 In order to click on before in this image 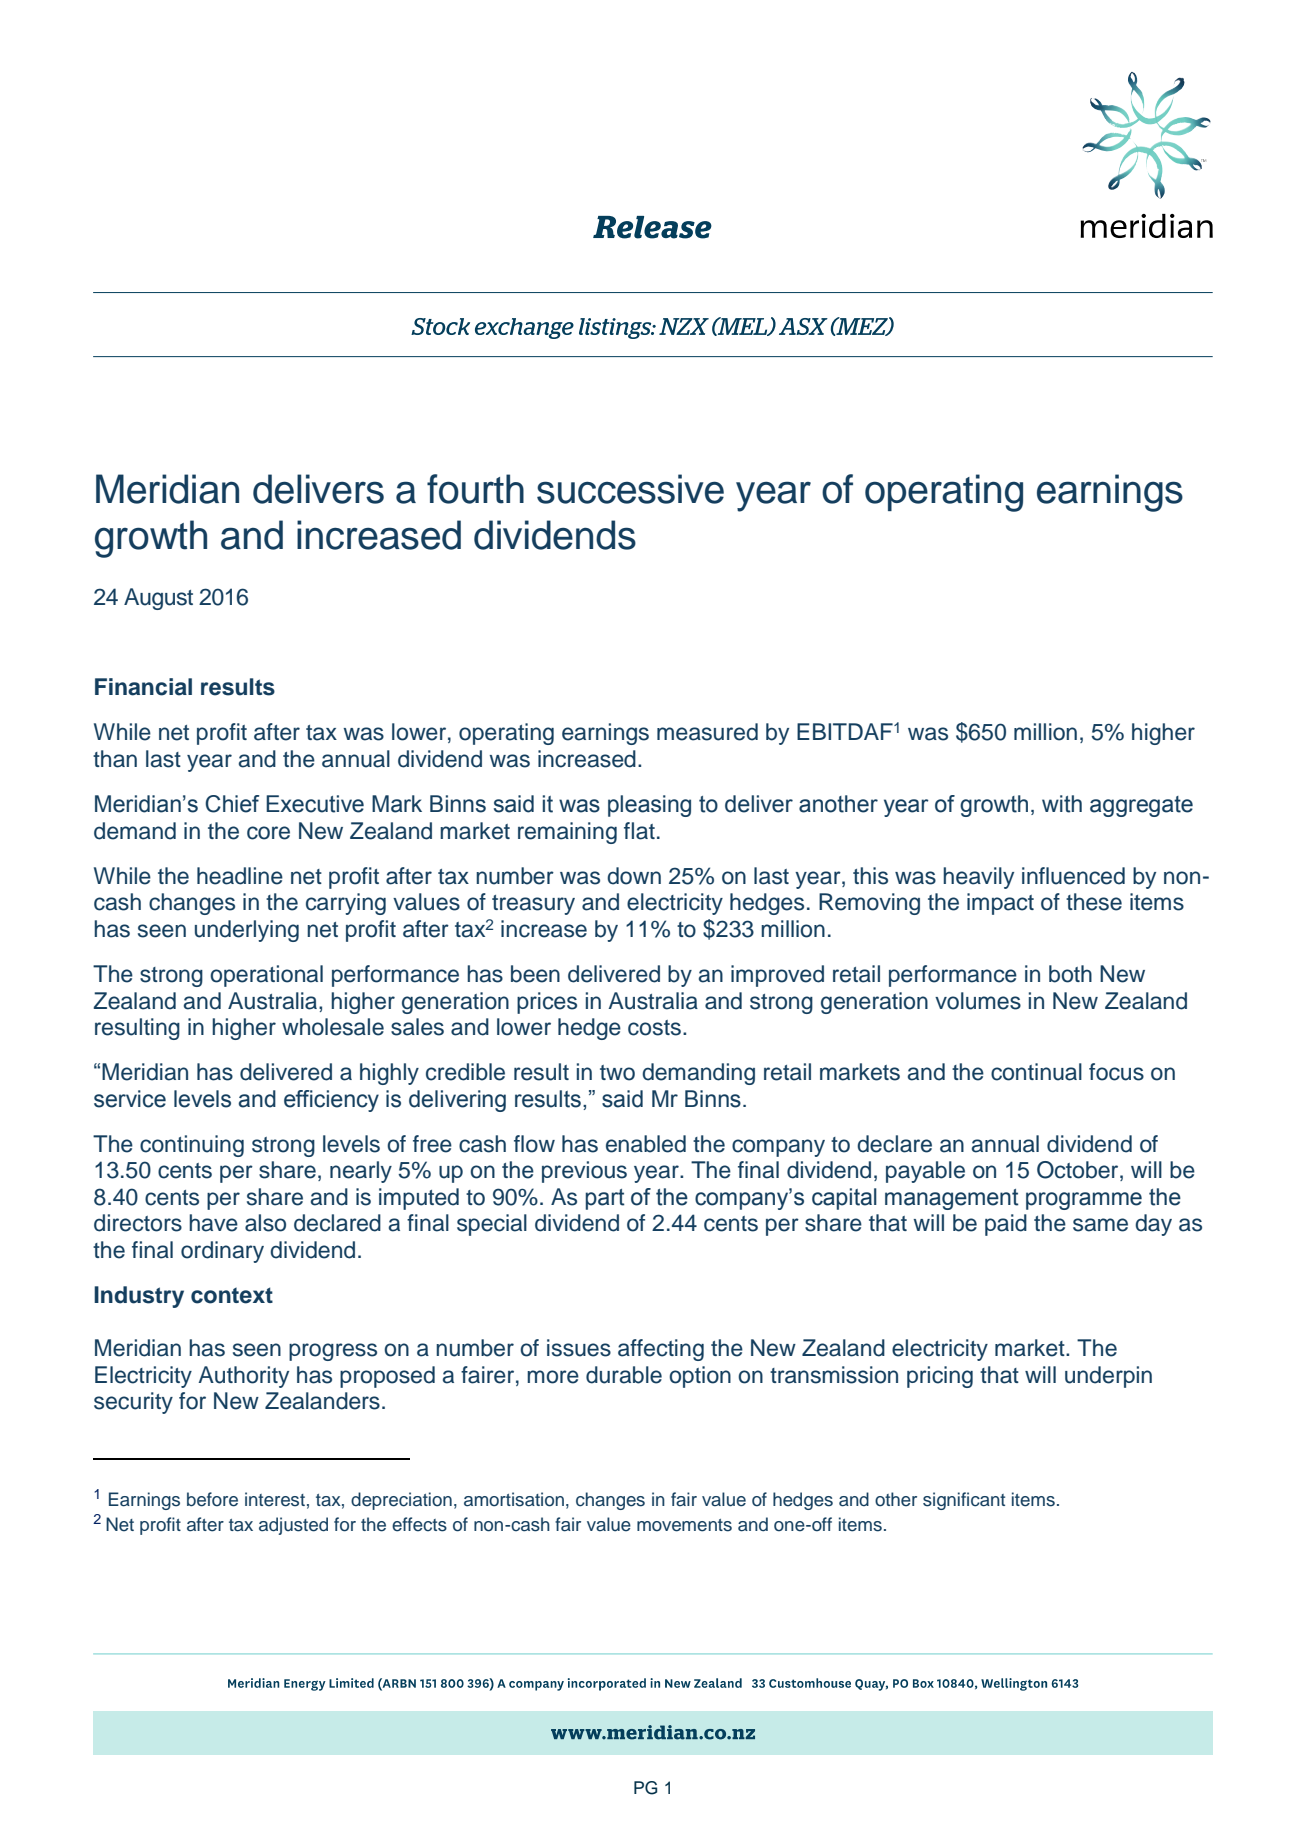, I will do `click(212, 1499)`.
